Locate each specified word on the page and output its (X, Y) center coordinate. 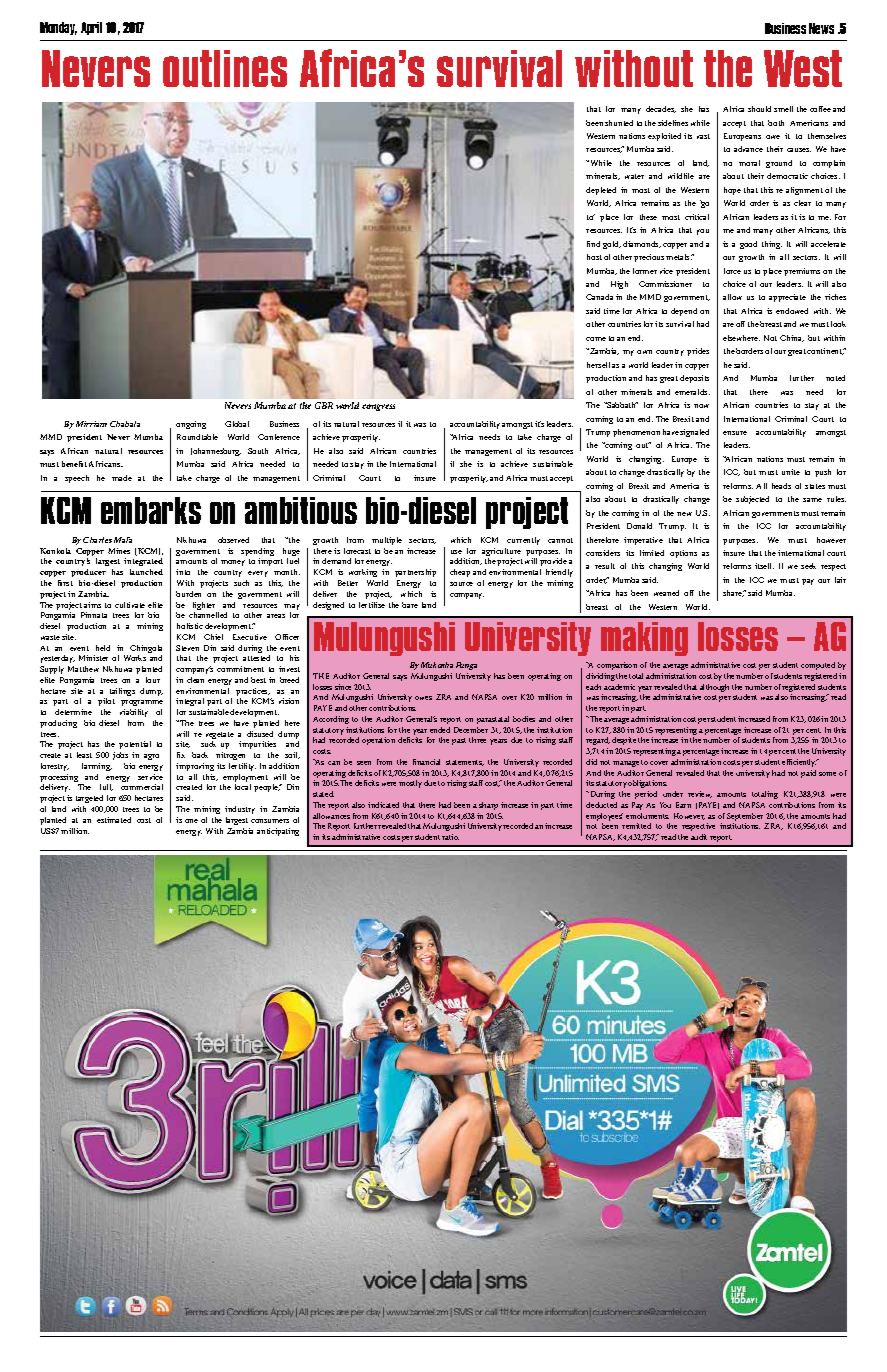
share (734, 593)
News (821, 28)
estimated (114, 820)
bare (410, 605)
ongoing (191, 425)
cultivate (130, 605)
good (748, 245)
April (91, 28)
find (593, 244)
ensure (735, 433)
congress (378, 407)
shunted (619, 123)
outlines (225, 68)
